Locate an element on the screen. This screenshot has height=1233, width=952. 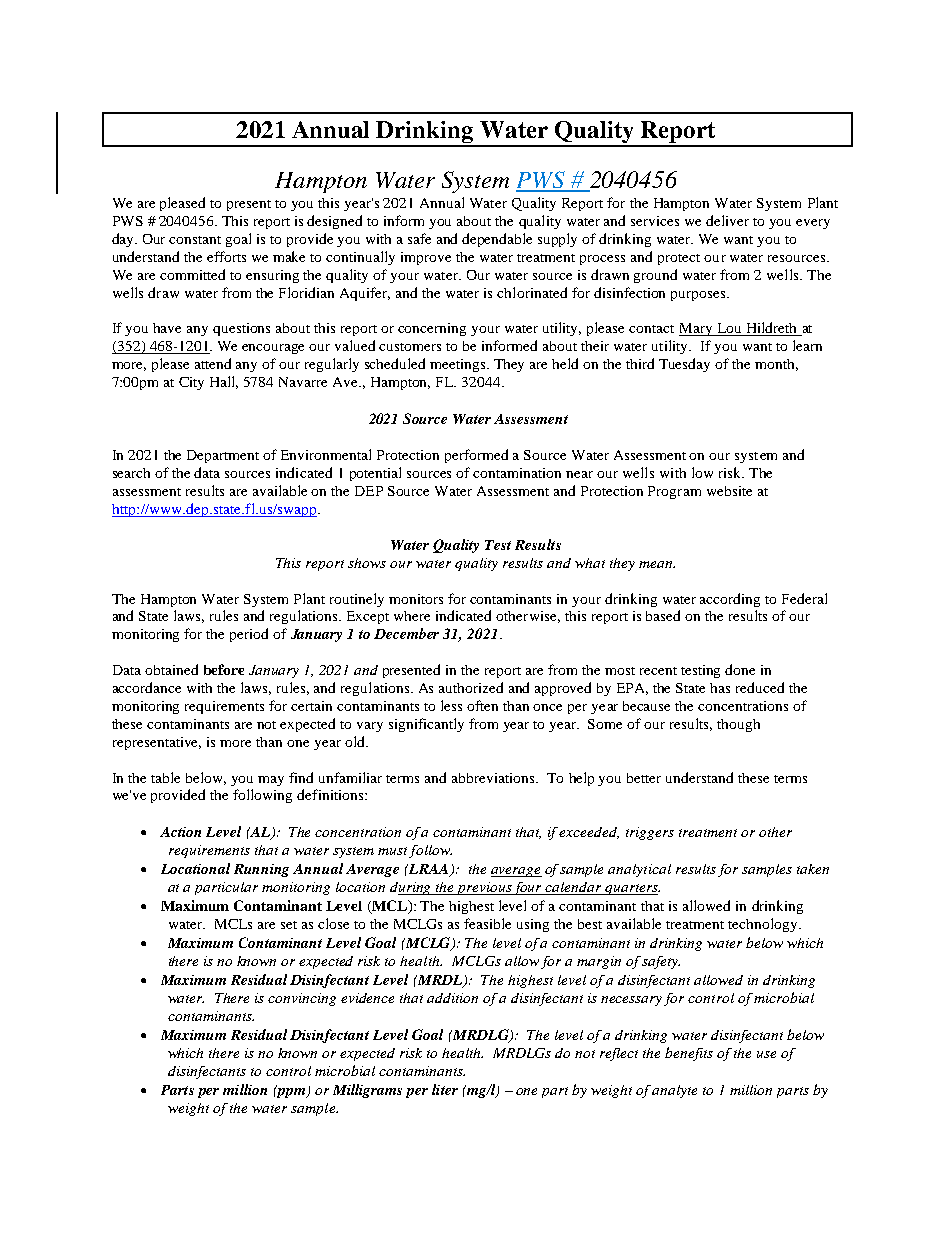
better is located at coordinates (644, 778).
